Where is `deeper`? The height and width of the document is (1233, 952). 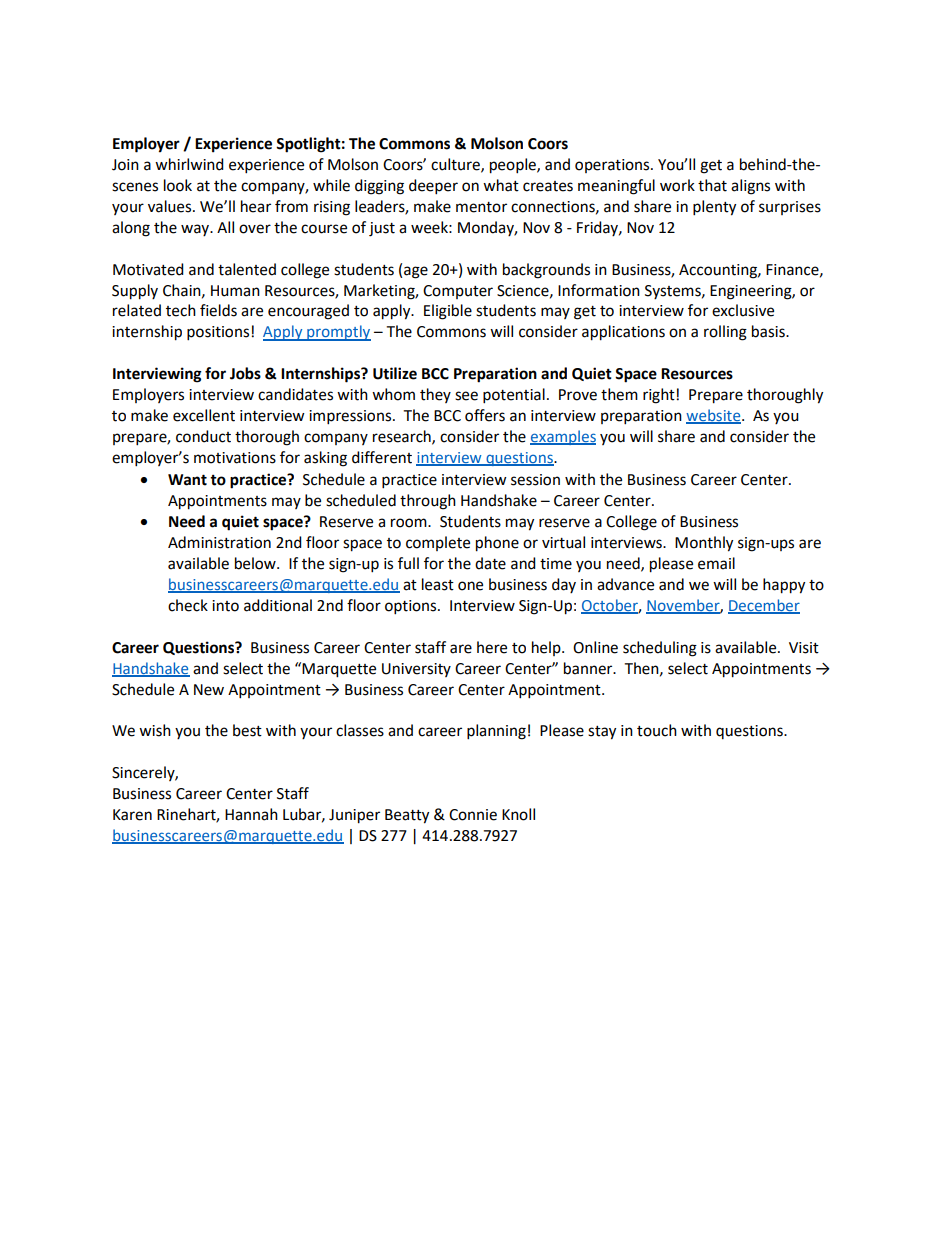
deeper is located at coordinates (433, 187).
